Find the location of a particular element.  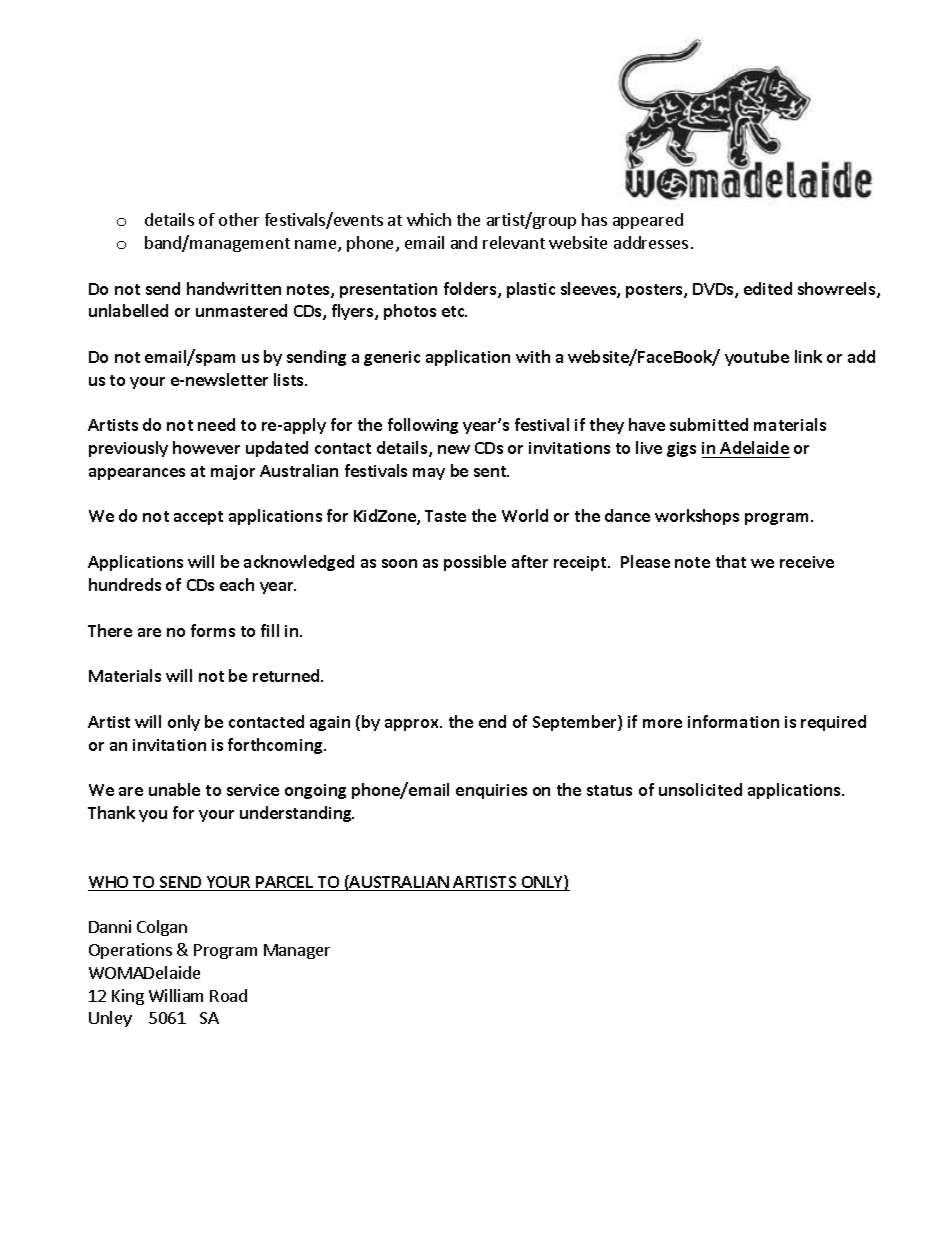

edited is located at coordinates (768, 288).
